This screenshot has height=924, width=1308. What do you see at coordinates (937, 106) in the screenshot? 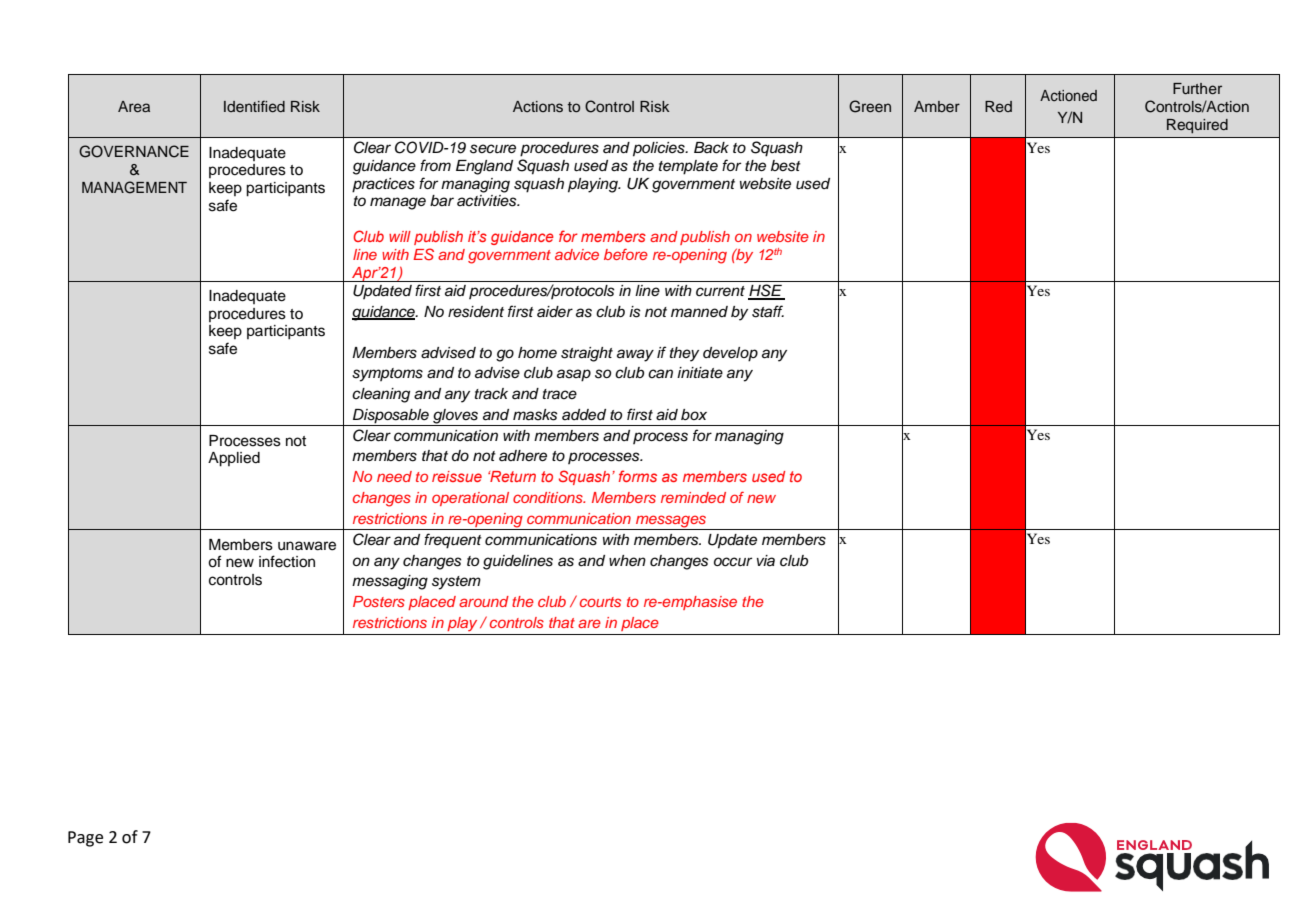
I see `Amber` at bounding box center [937, 106].
